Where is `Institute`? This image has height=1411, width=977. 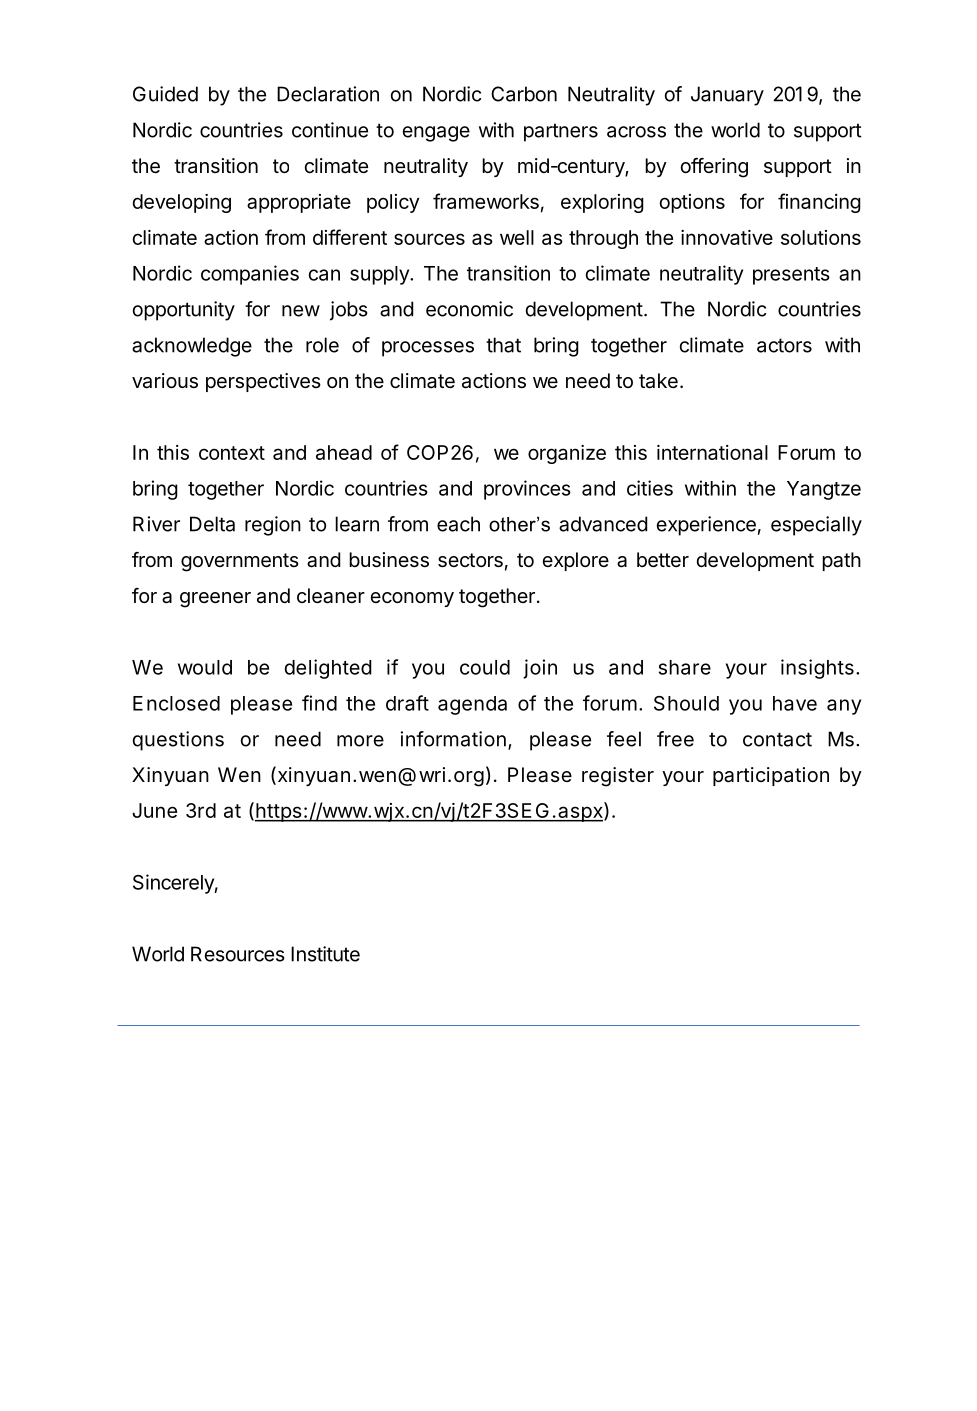 Institute is located at coordinates (325, 954).
